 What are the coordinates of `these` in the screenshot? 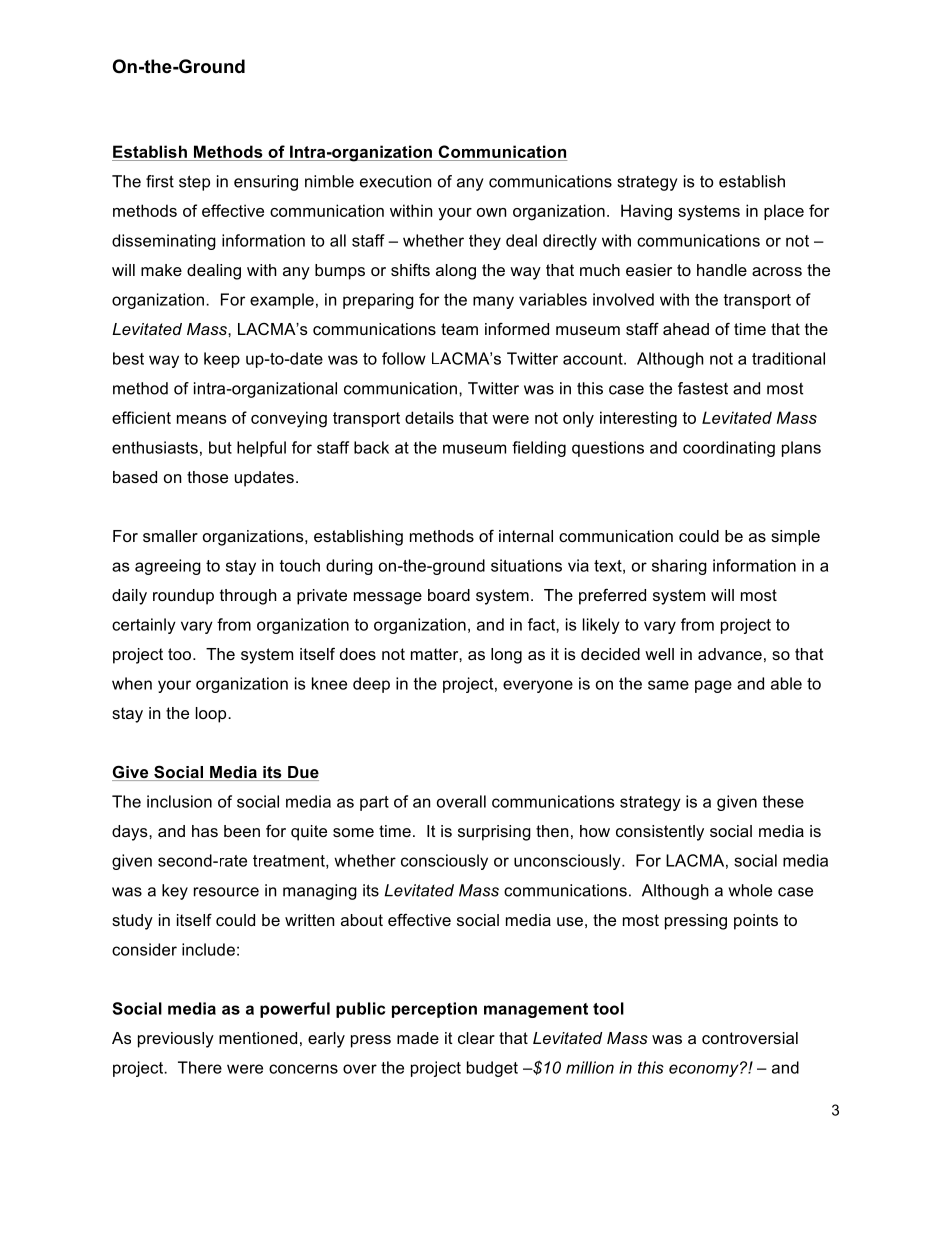 It's located at (783, 801).
